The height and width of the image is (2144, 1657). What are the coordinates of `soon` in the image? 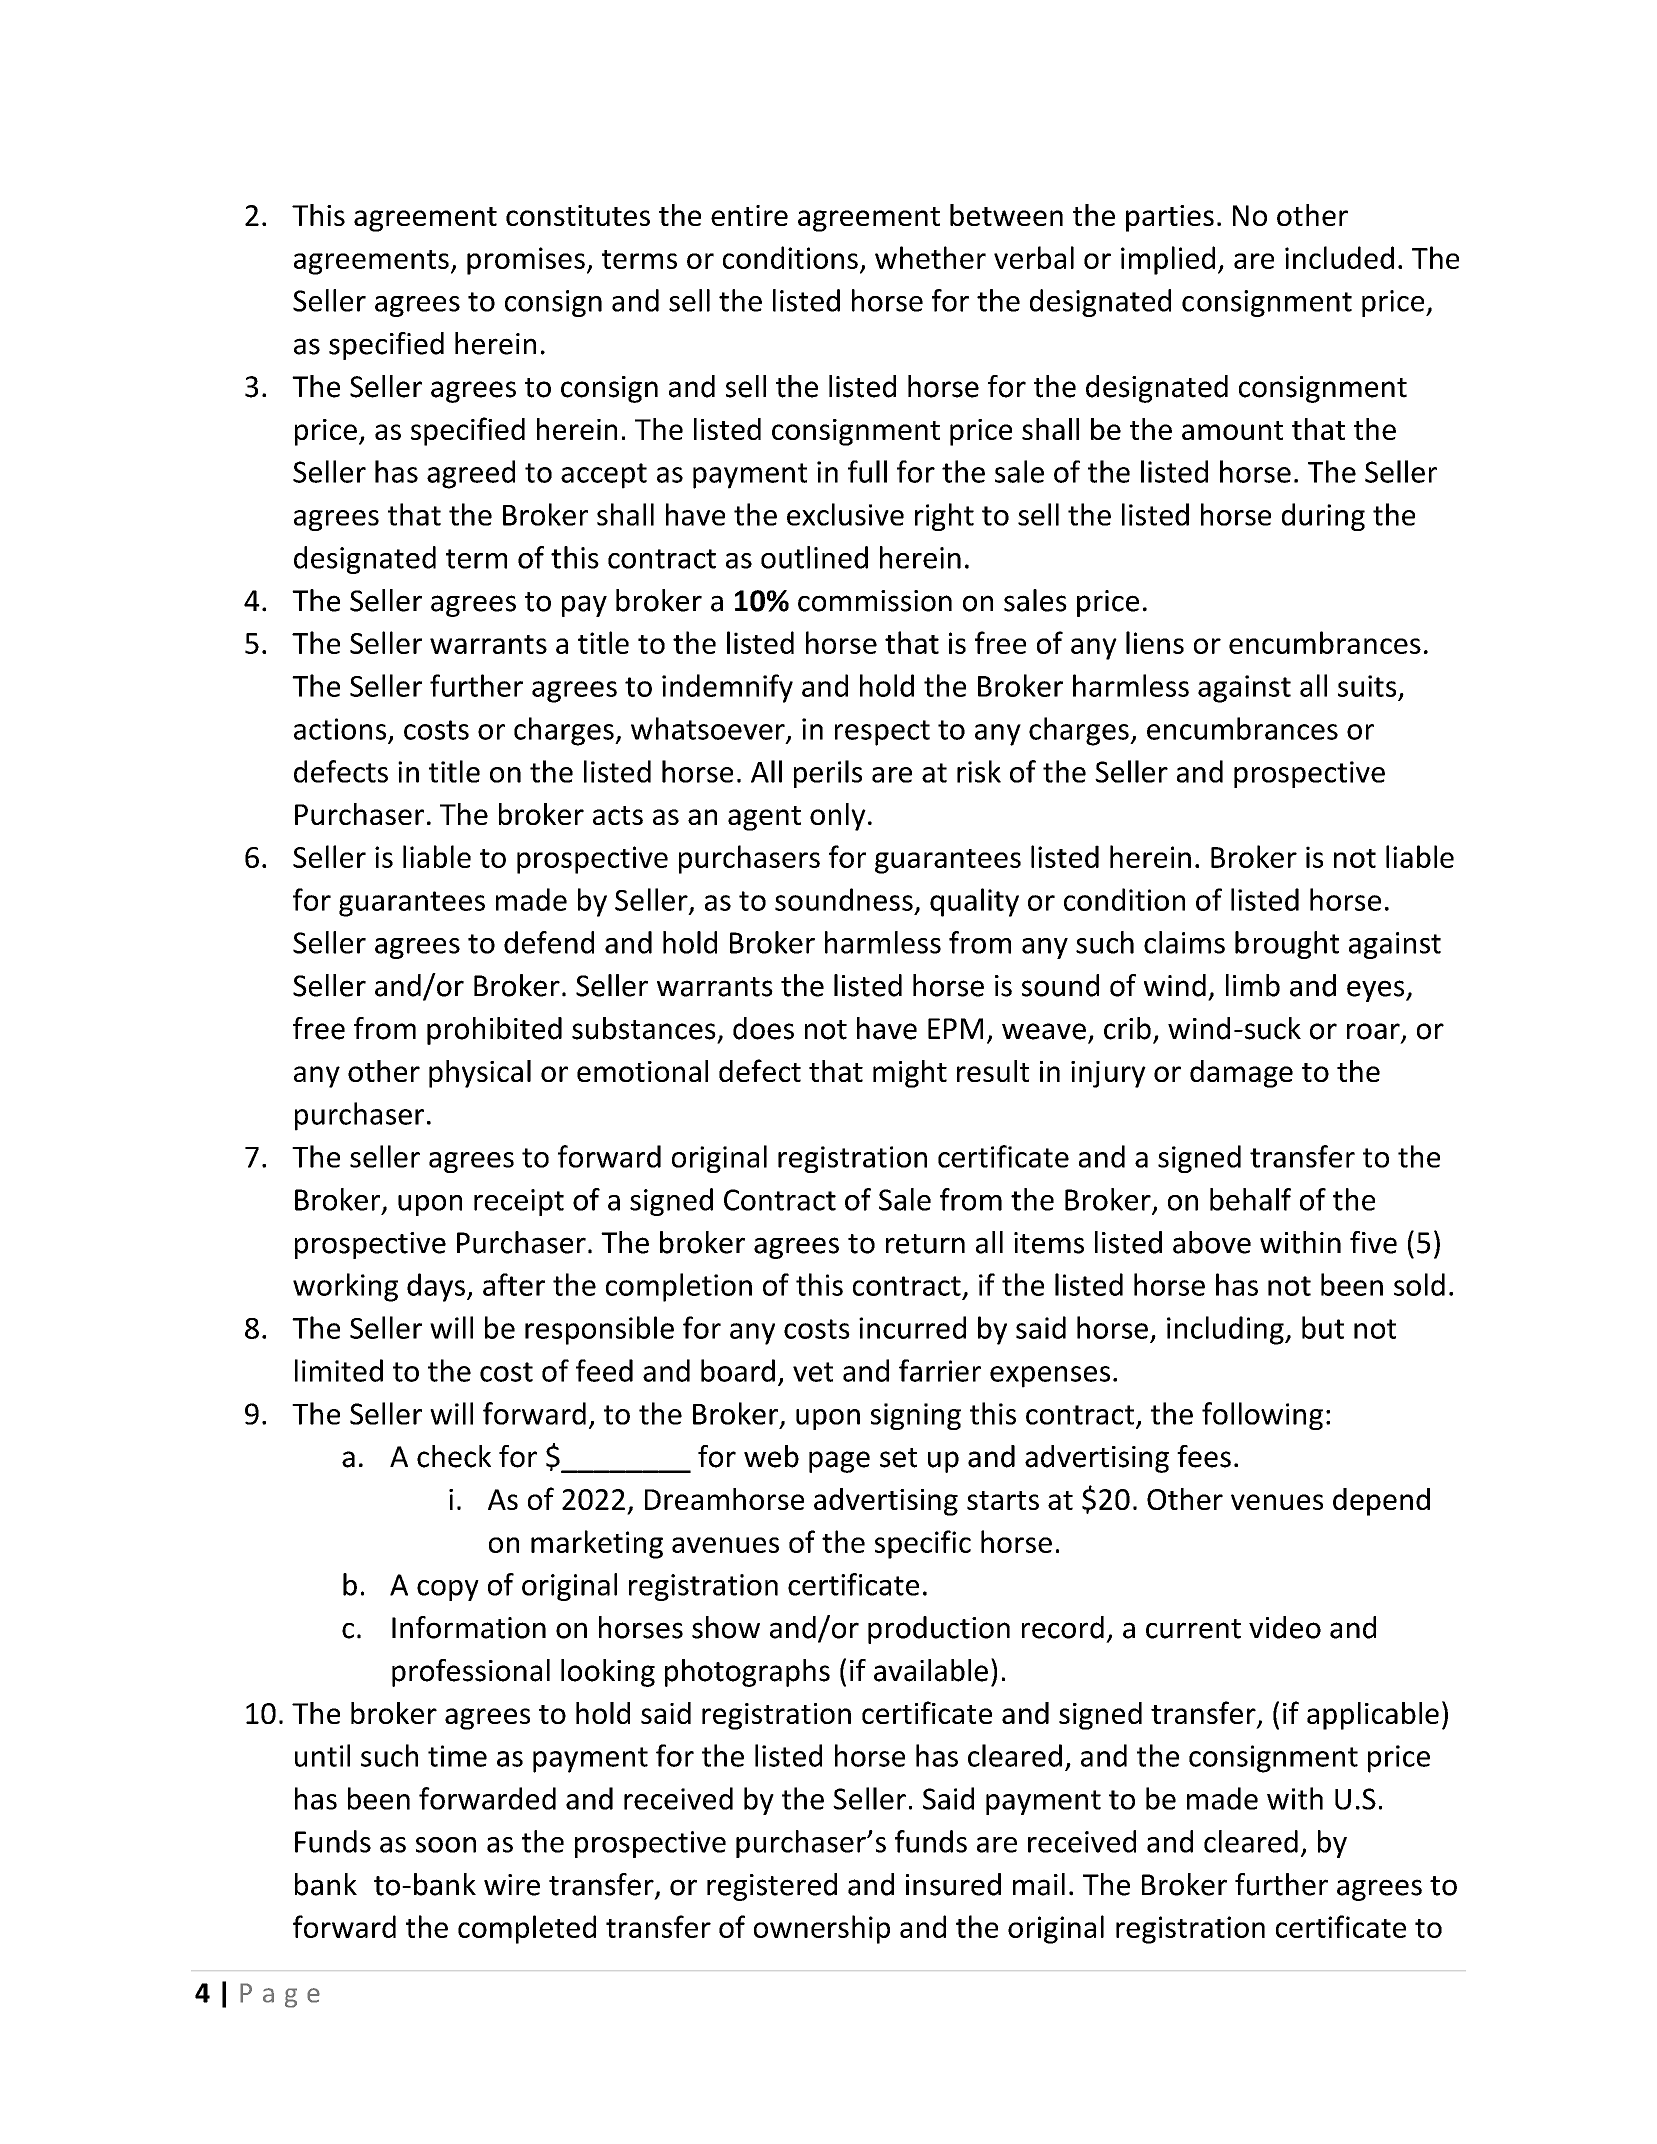 It's located at (446, 1845).
